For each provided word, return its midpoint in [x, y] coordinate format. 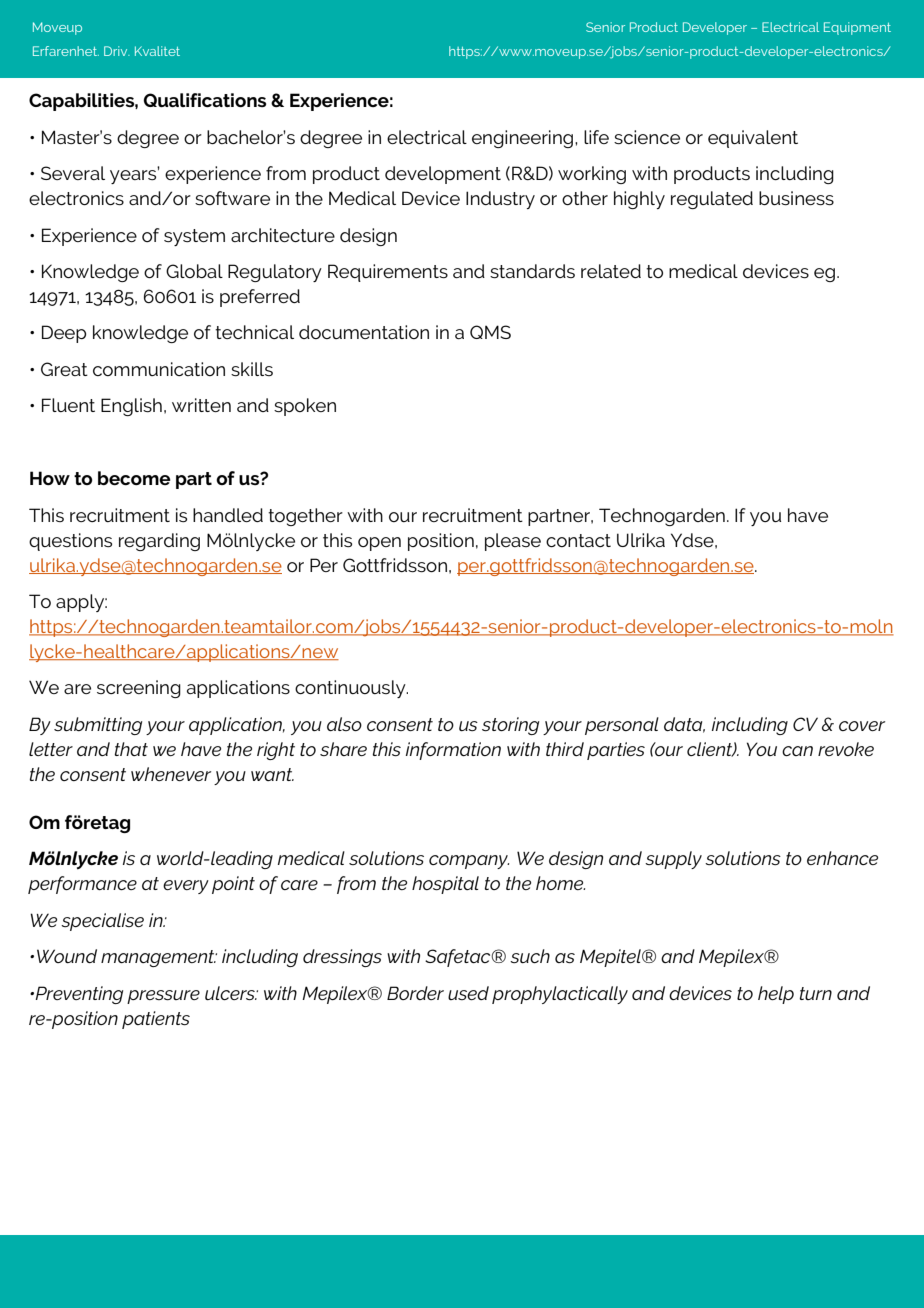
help [776, 995]
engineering [522, 139]
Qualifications [204, 100]
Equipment [857, 28]
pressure [163, 997]
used [468, 993]
